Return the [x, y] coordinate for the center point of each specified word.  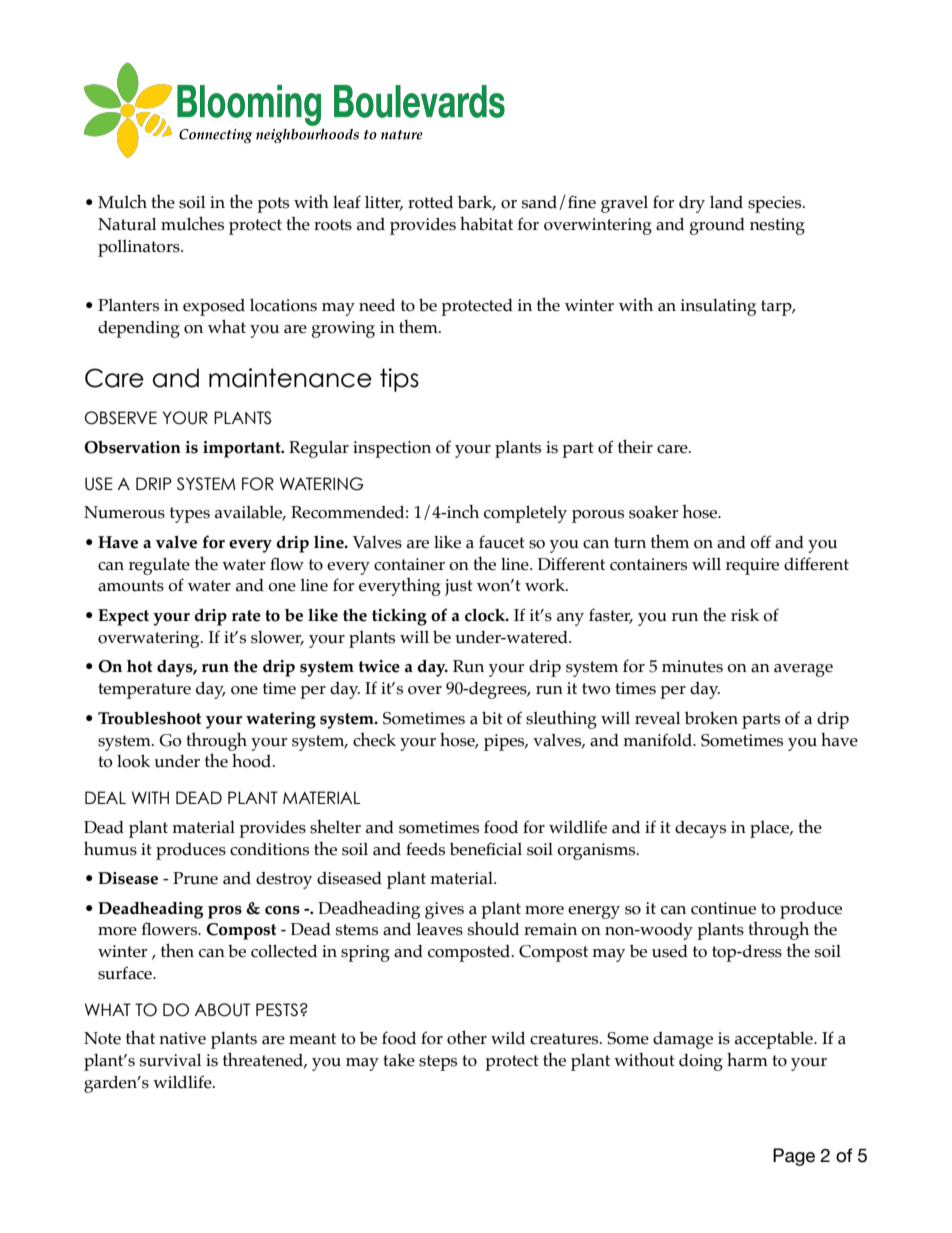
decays [700, 829]
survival [170, 1060]
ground [717, 226]
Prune [195, 878]
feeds [425, 849]
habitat [486, 223]
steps [438, 1063]
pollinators [140, 248]
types [190, 515]
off [760, 542]
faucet [502, 542]
